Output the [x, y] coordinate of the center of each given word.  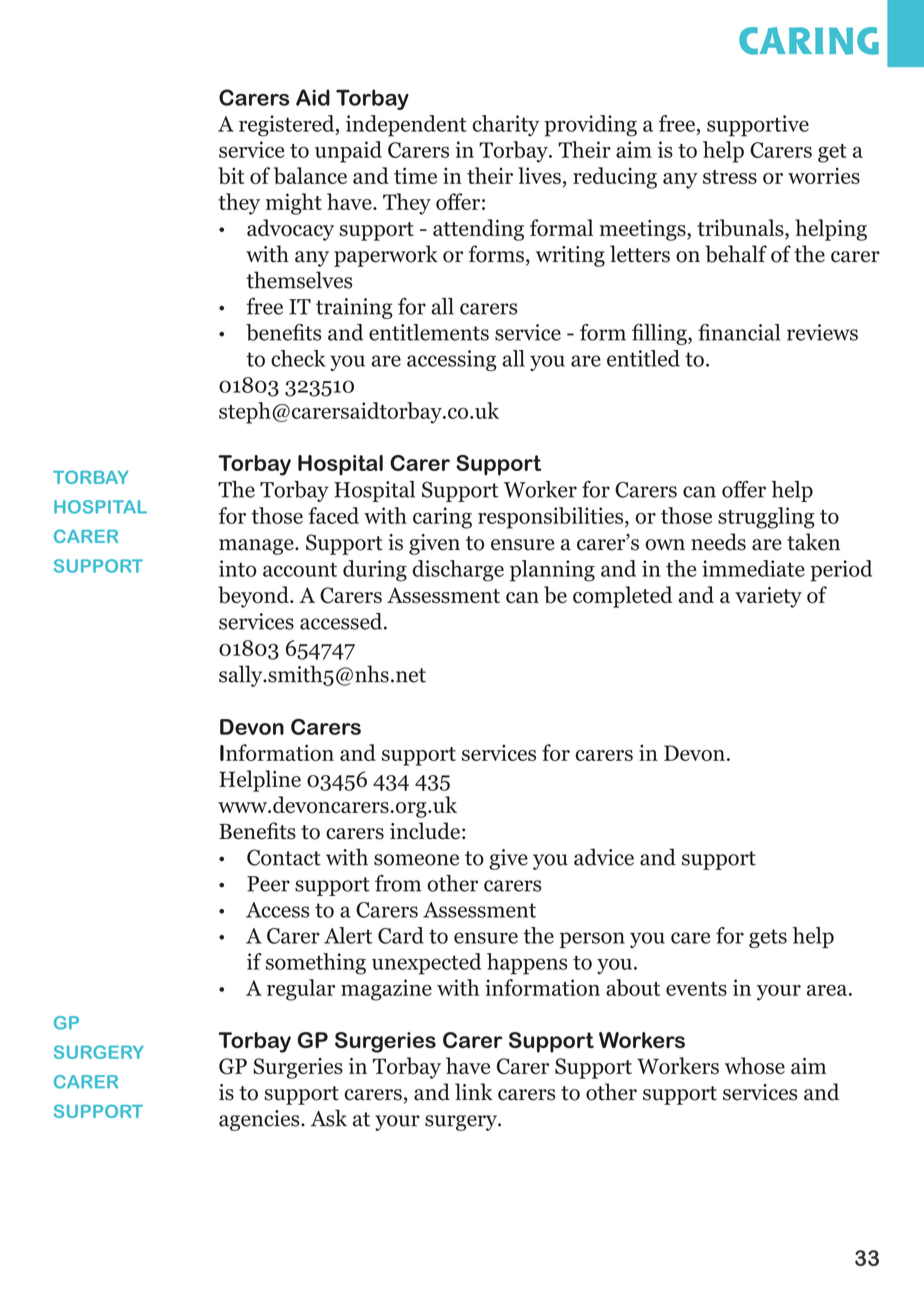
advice [604, 857]
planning [552, 571]
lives [539, 175]
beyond [254, 597]
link [474, 1091]
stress [730, 177]
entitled [643, 358]
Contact [284, 857]
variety [768, 597]
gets [768, 938]
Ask [329, 1118]
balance [310, 175]
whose [755, 1066]
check [298, 358]
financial [739, 332]
